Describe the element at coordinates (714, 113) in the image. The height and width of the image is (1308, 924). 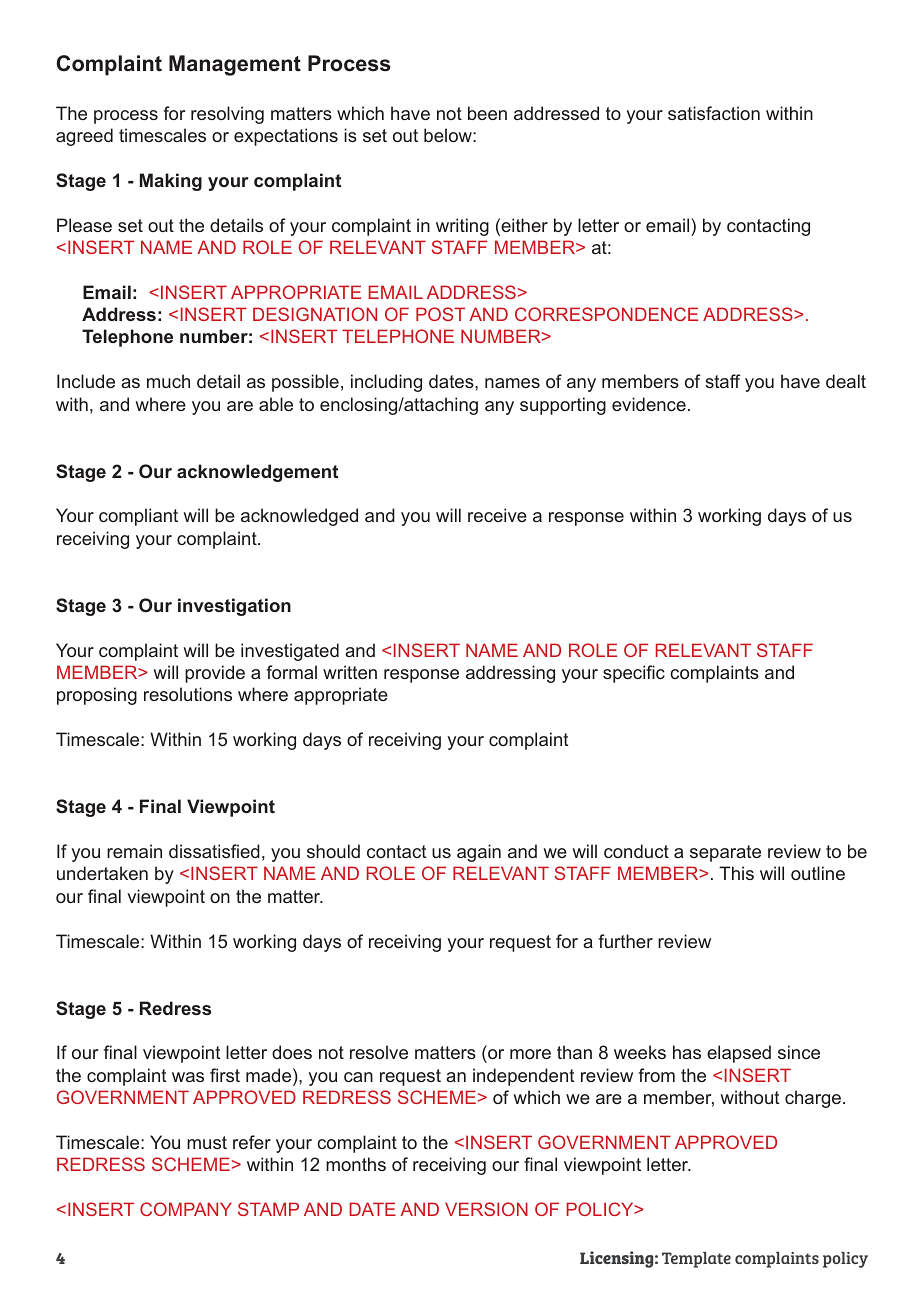
I see `satisfaction` at that location.
